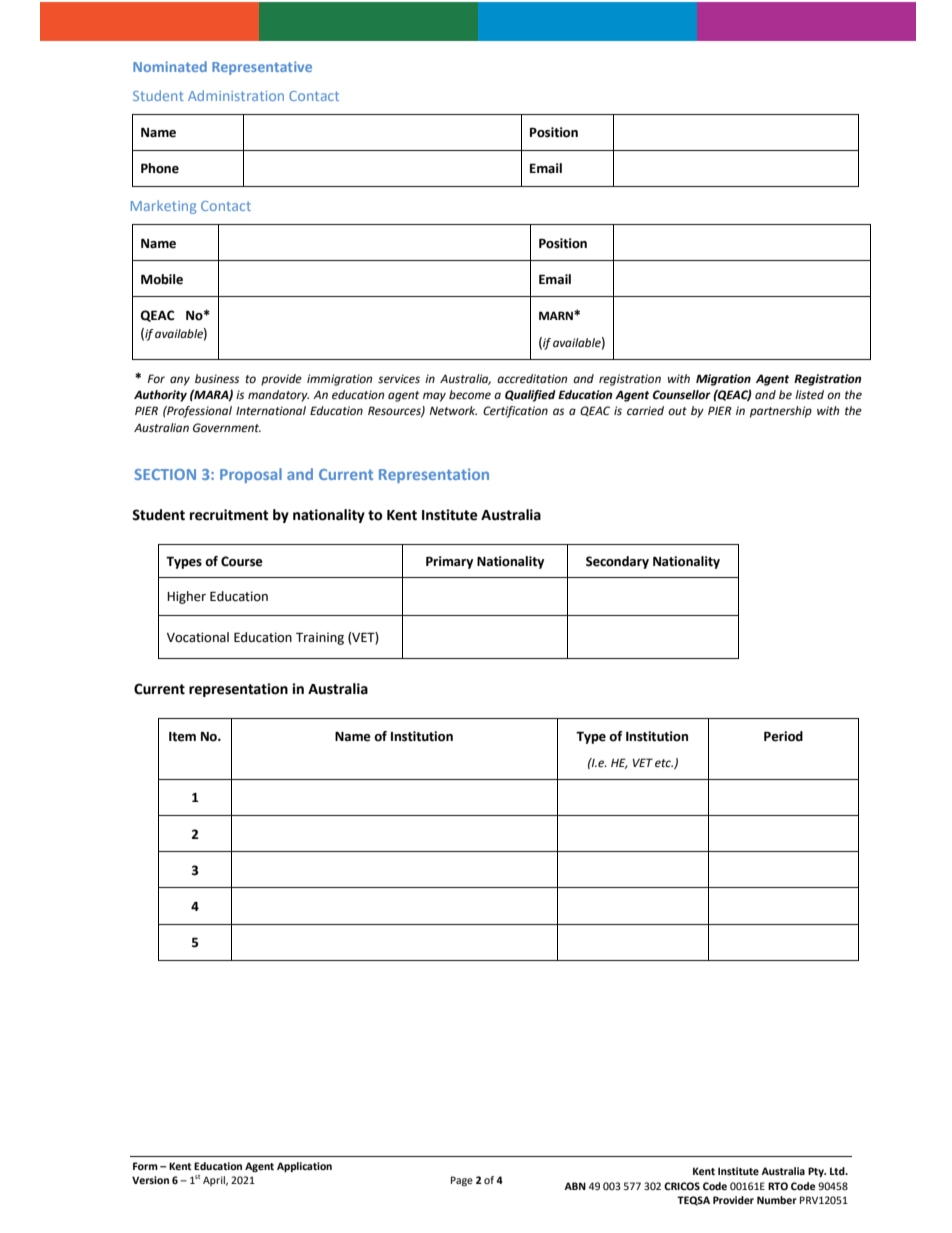 The width and height of the document is (952, 1233). What do you see at coordinates (781, 412) in the document?
I see `partnership` at bounding box center [781, 412].
